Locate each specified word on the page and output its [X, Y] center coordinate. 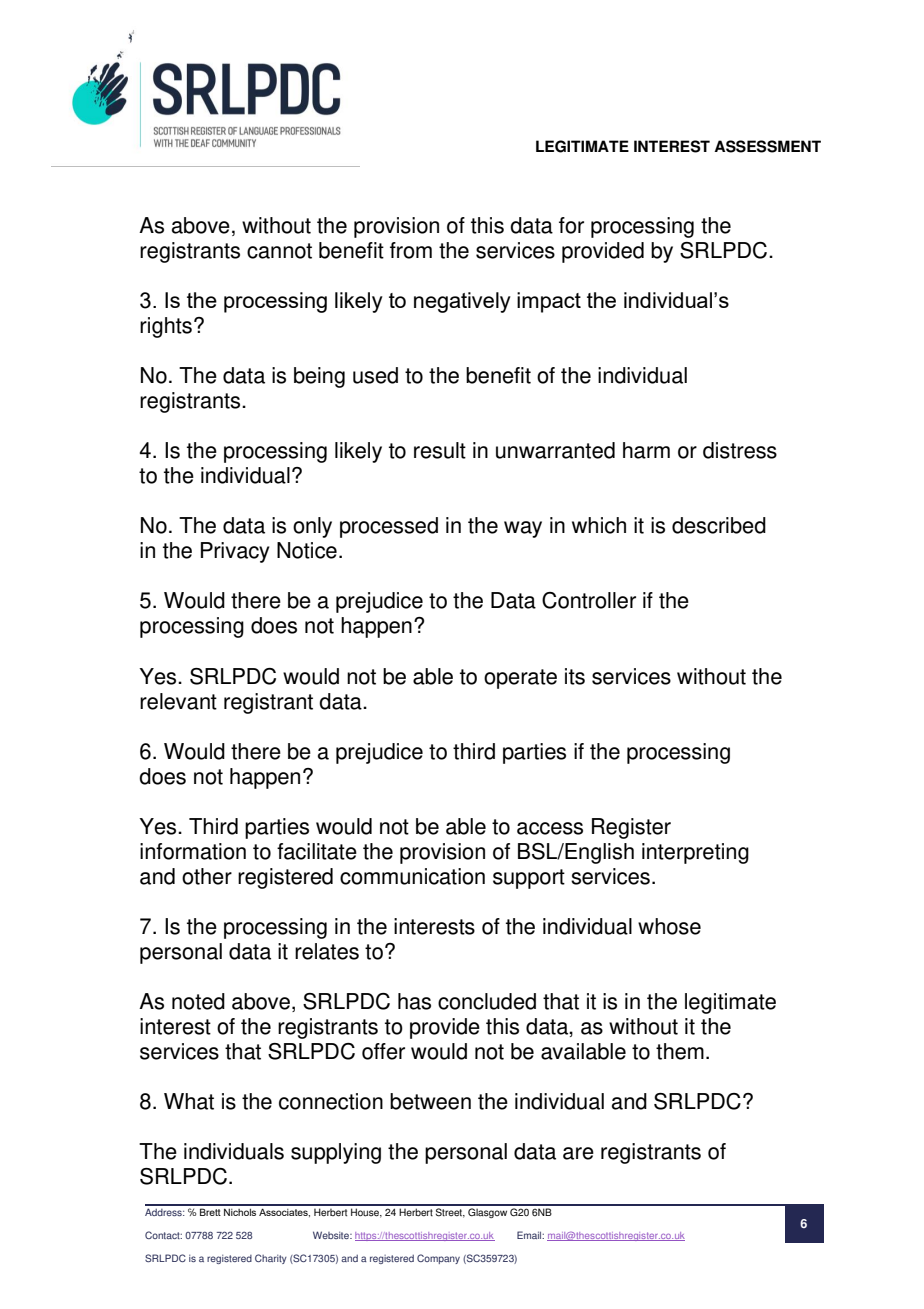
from [411, 250]
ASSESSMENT [767, 146]
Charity [271, 1259]
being [319, 377]
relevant [178, 701]
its [575, 676]
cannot [279, 251]
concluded [487, 1001]
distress [740, 450]
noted [198, 1001]
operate [520, 679]
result [440, 450]
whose [669, 926]
